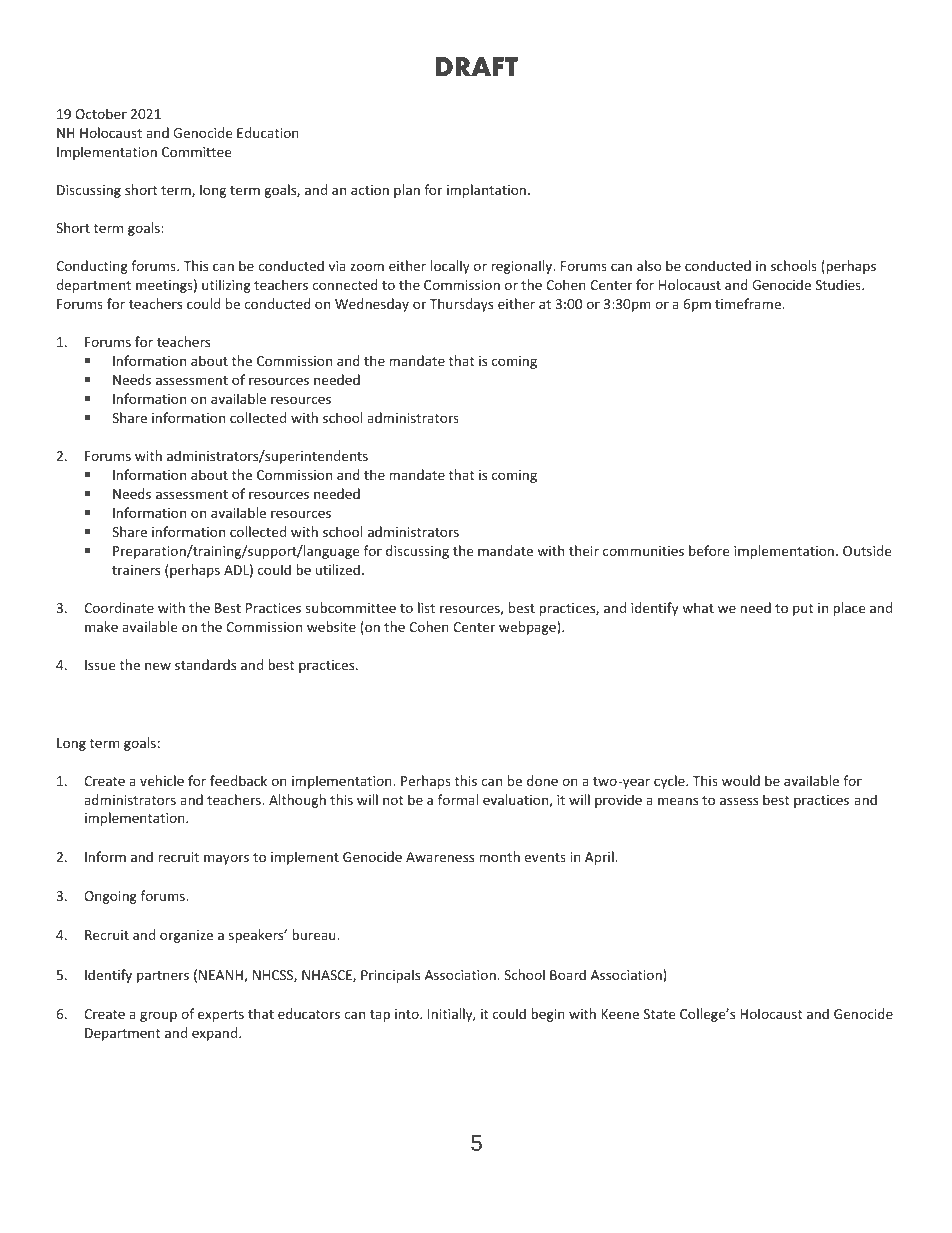 This page has width=952, height=1233. Describe the element at coordinates (158, 1016) in the page. I see `group` at that location.
